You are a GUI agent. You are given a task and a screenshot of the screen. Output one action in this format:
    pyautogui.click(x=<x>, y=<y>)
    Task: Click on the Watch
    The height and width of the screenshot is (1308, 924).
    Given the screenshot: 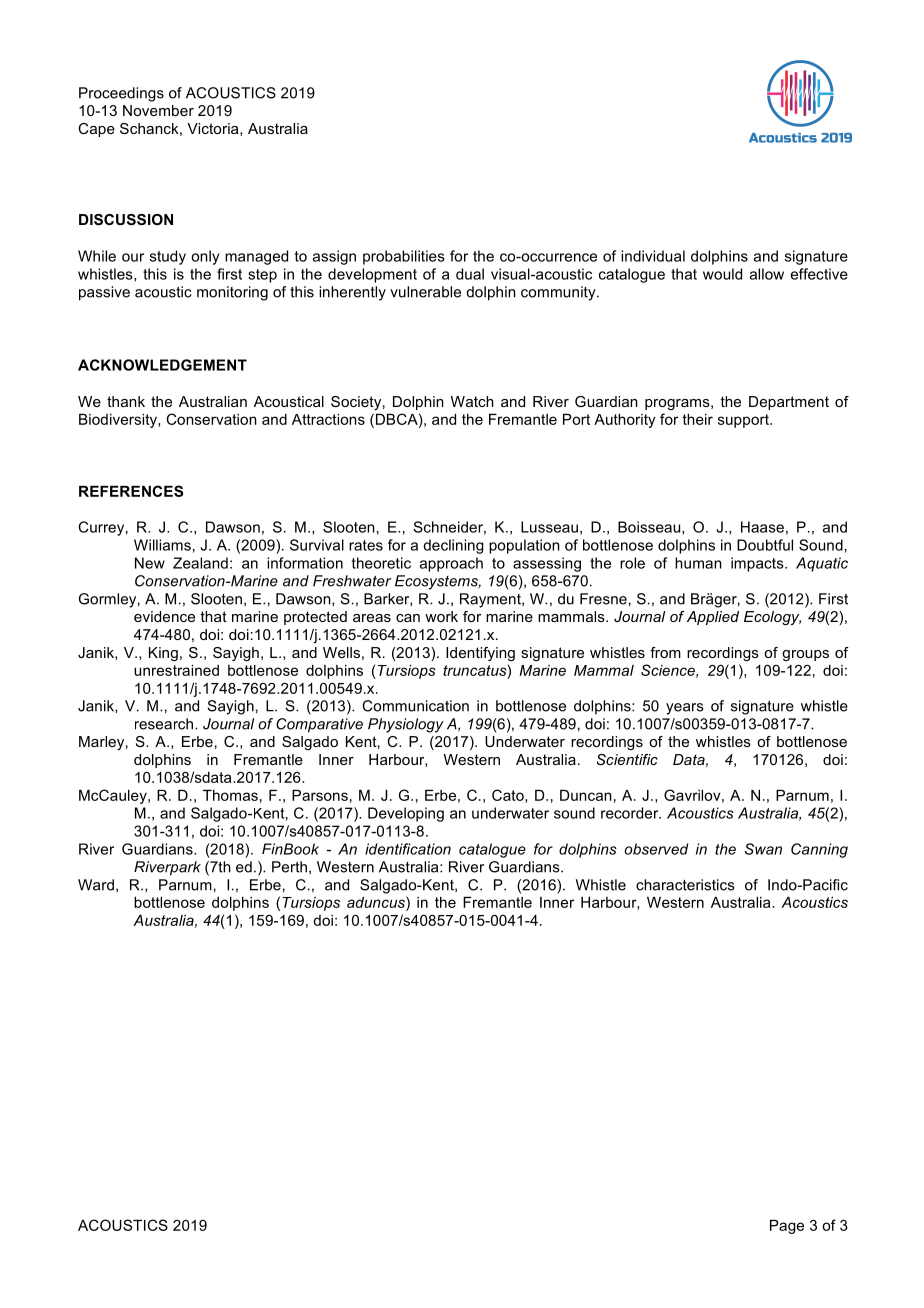 What is the action you would take?
    pyautogui.click(x=472, y=401)
